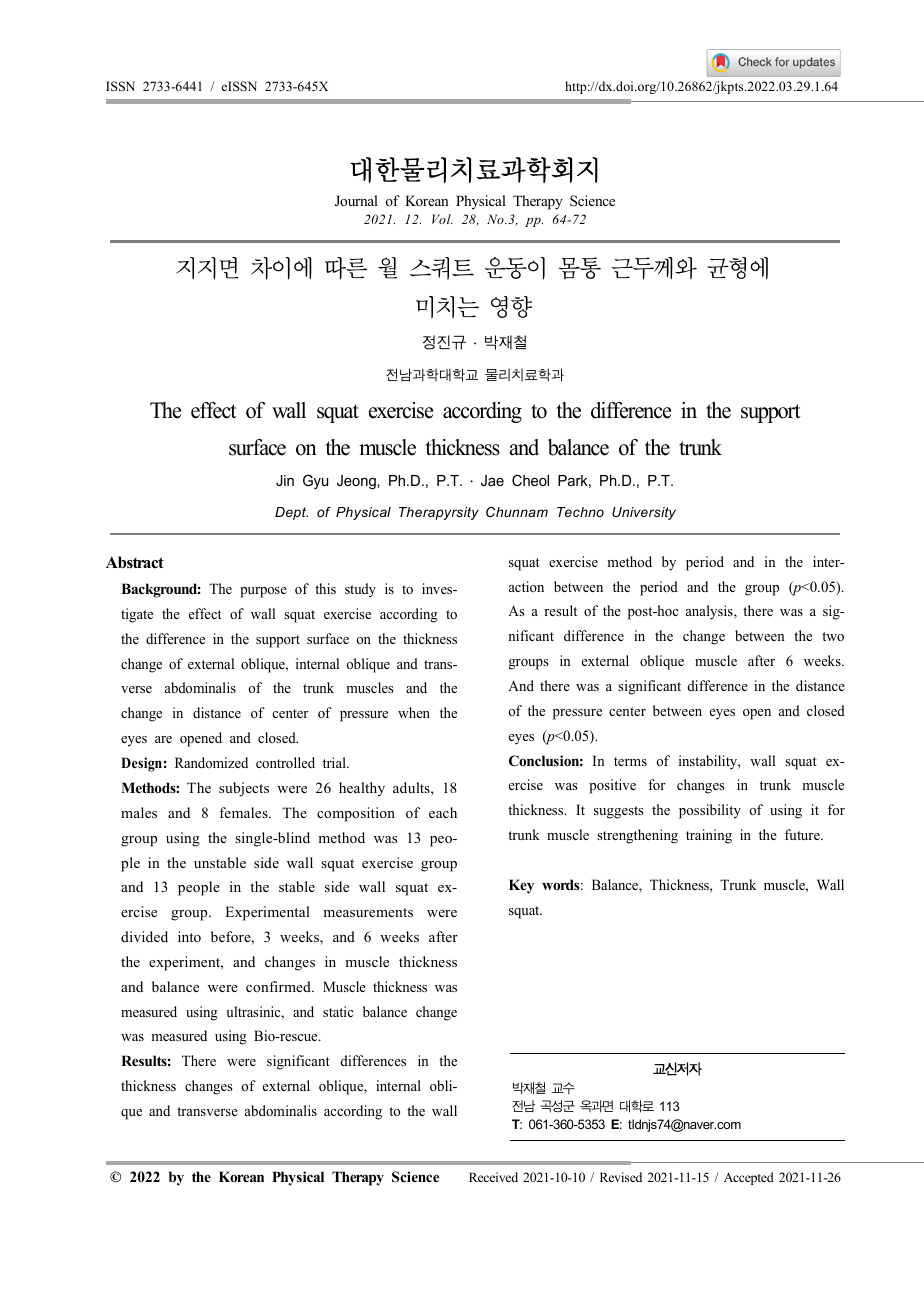 This image has width=924, height=1308. What do you see at coordinates (493, 1177) in the image?
I see `Received` at bounding box center [493, 1177].
